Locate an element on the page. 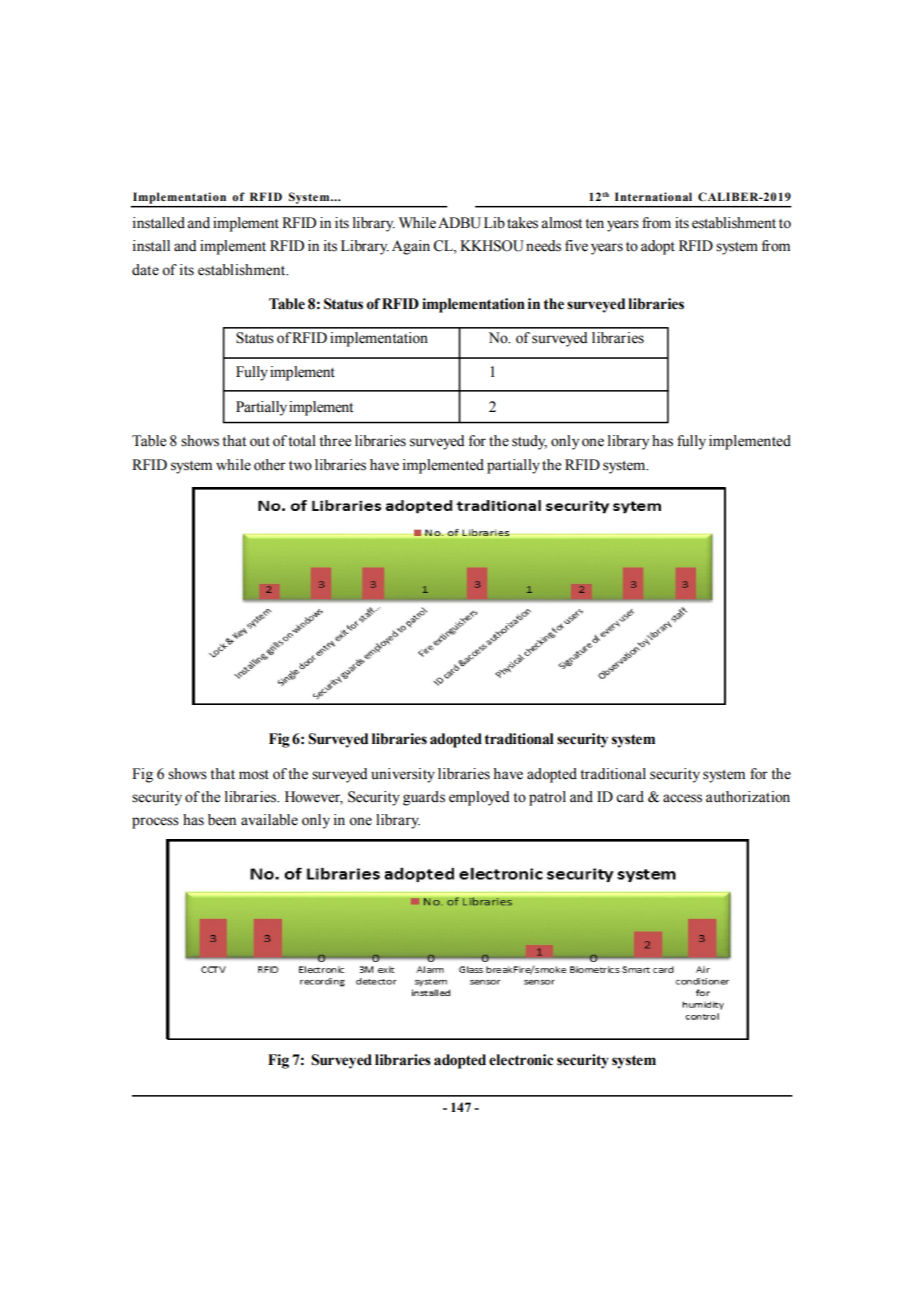 The width and height of the image is (924, 1308). university is located at coordinates (403, 775).
